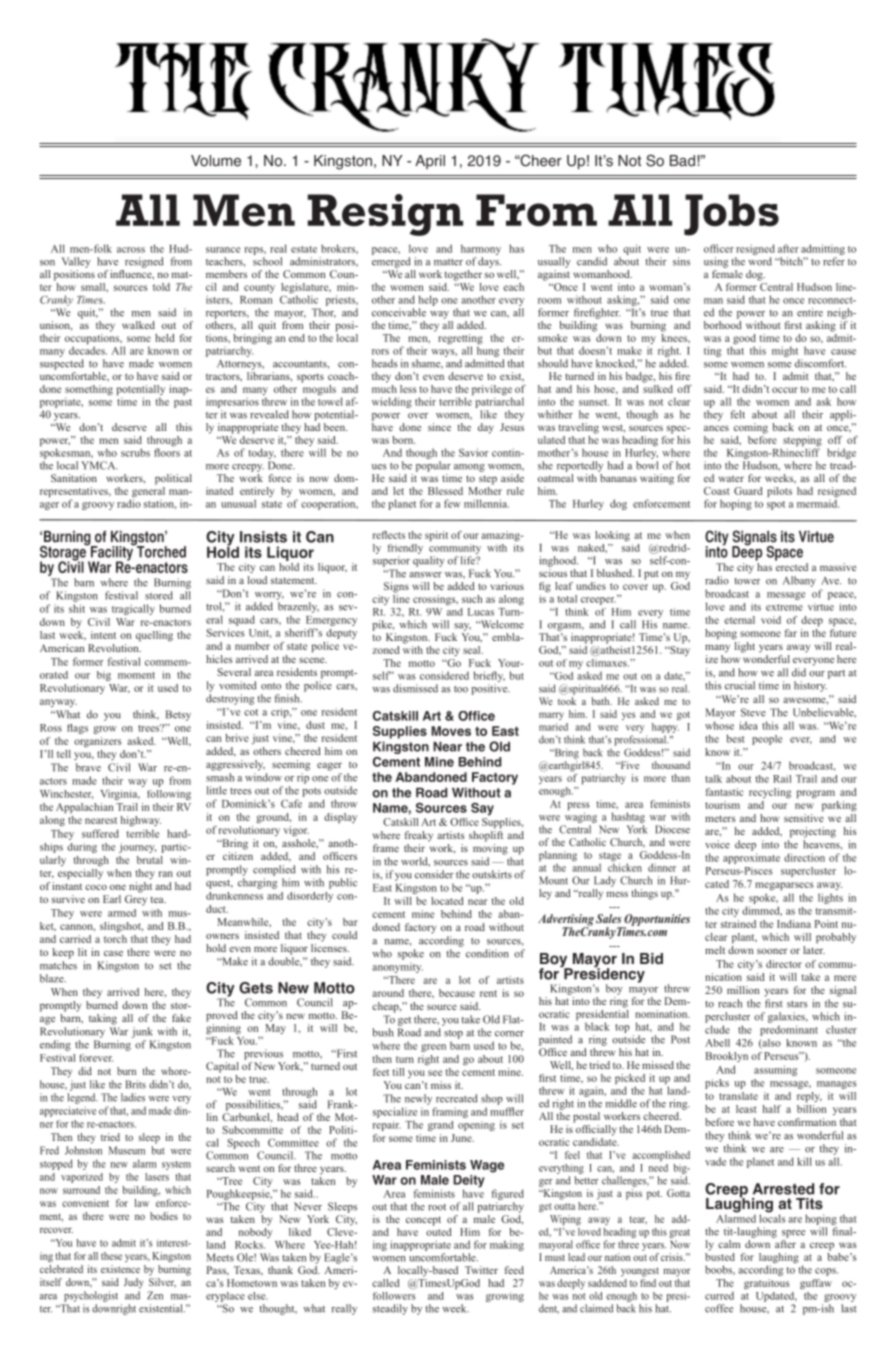 This screenshot has height=1360, width=896. Describe the element at coordinates (451, 731) in the screenshot. I see `Moves` at that location.
